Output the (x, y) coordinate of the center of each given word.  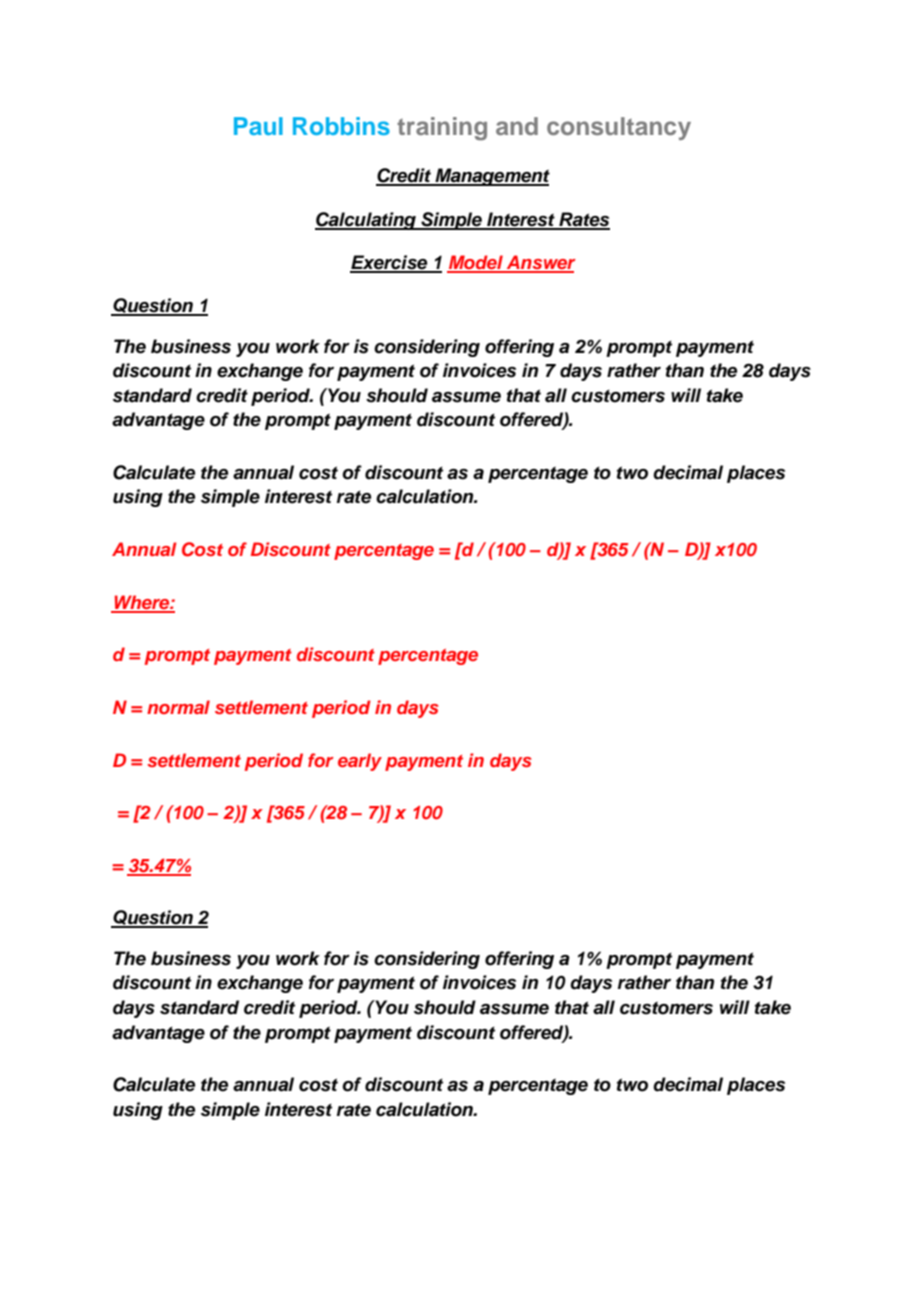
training (442, 129)
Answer (540, 263)
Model (476, 263)
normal (178, 707)
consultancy (619, 128)
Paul (258, 126)
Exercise (390, 263)
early (360, 762)
